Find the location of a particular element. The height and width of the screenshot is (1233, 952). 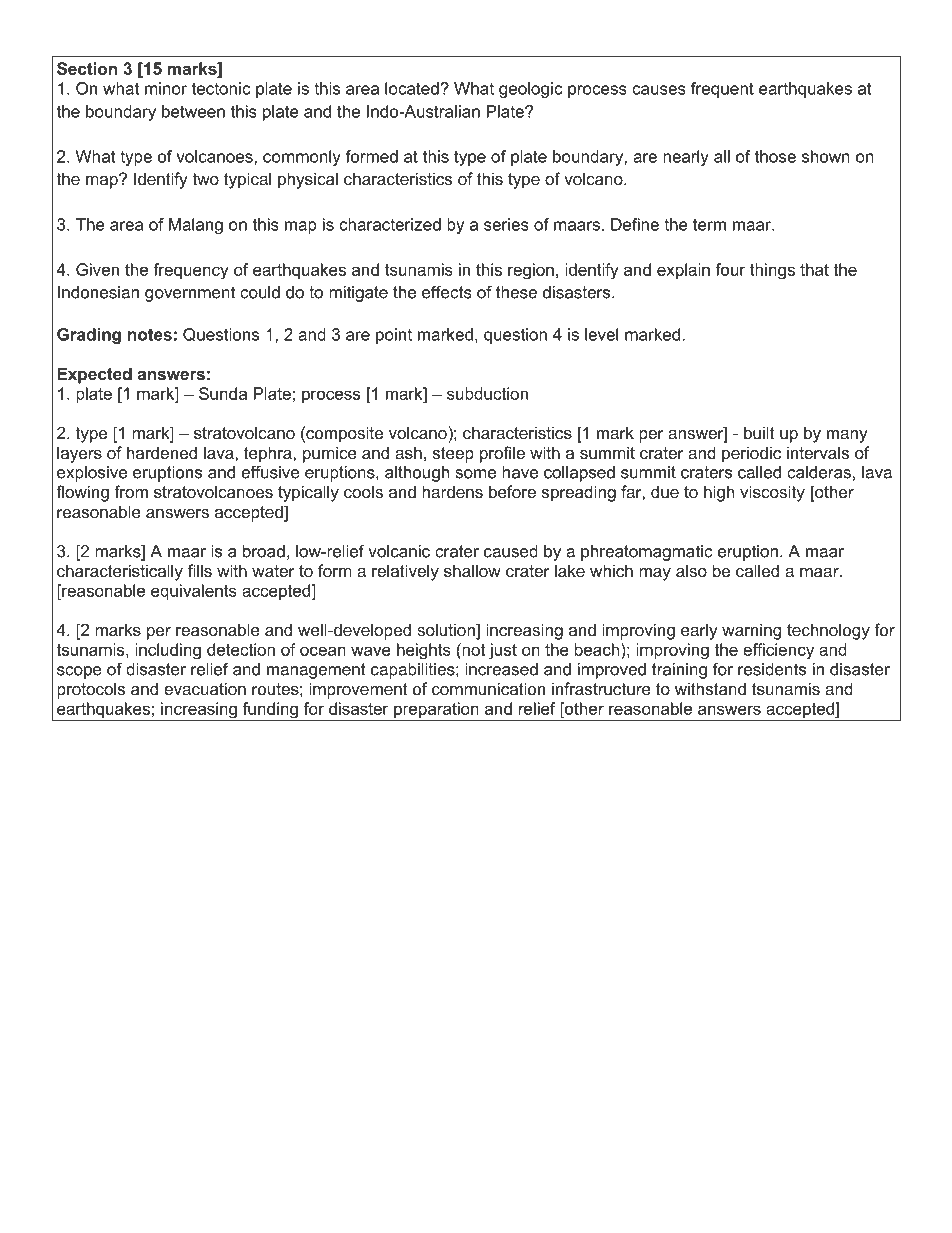

minor is located at coordinates (166, 88).
